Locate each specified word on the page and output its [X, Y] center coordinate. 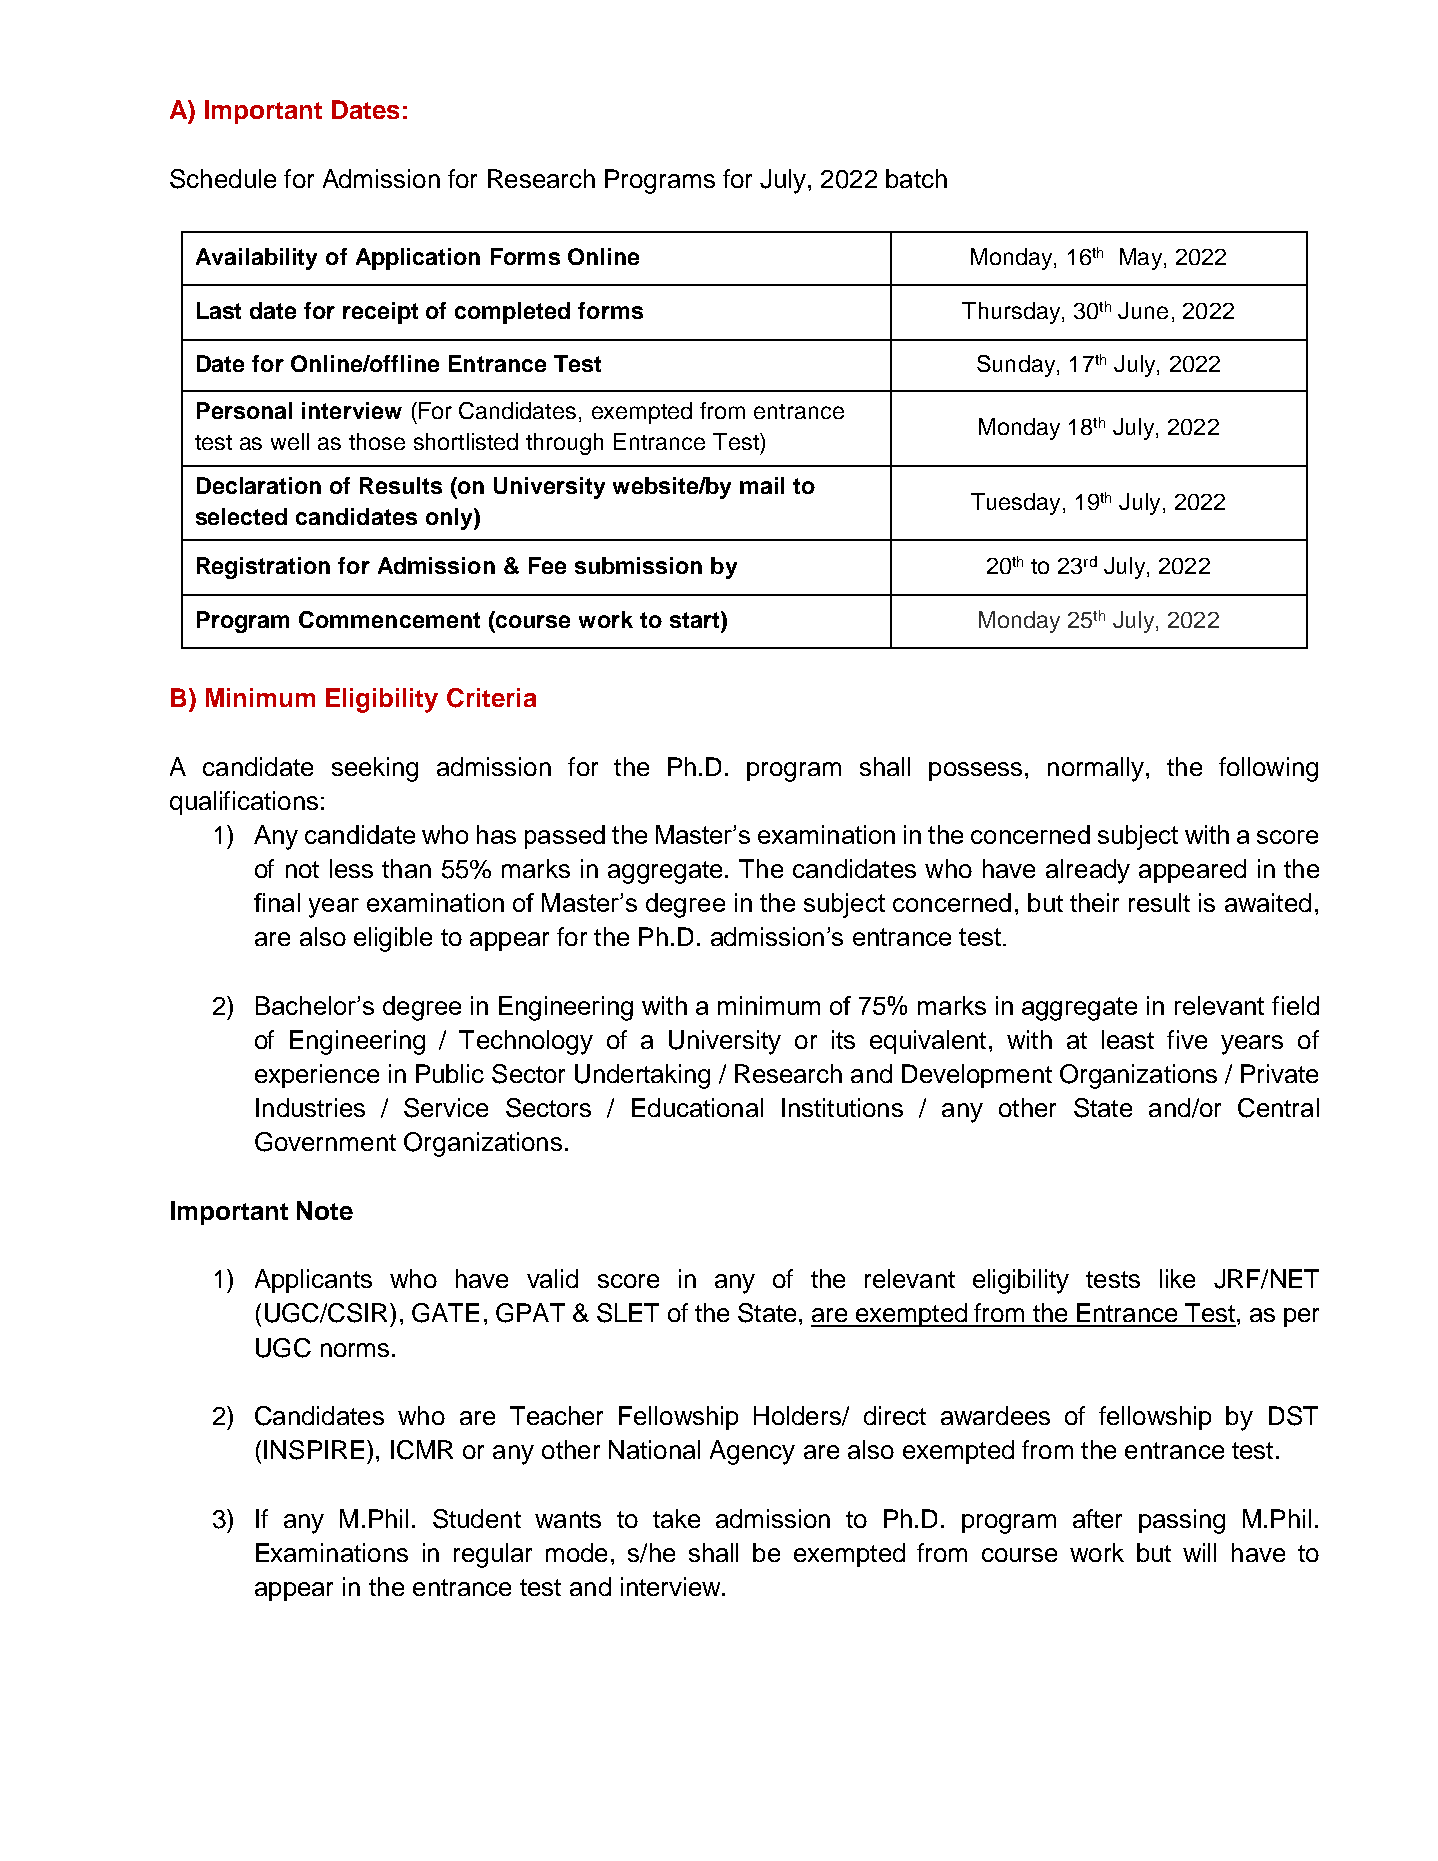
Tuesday [1015, 504]
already [1088, 871]
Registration [263, 568]
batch [916, 178]
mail [762, 485]
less [351, 868]
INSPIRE [314, 1450]
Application [418, 259]
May [1142, 259]
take [676, 1518]
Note [325, 1210]
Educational [697, 1107]
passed [565, 837]
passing [1182, 1521]
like [1177, 1278]
